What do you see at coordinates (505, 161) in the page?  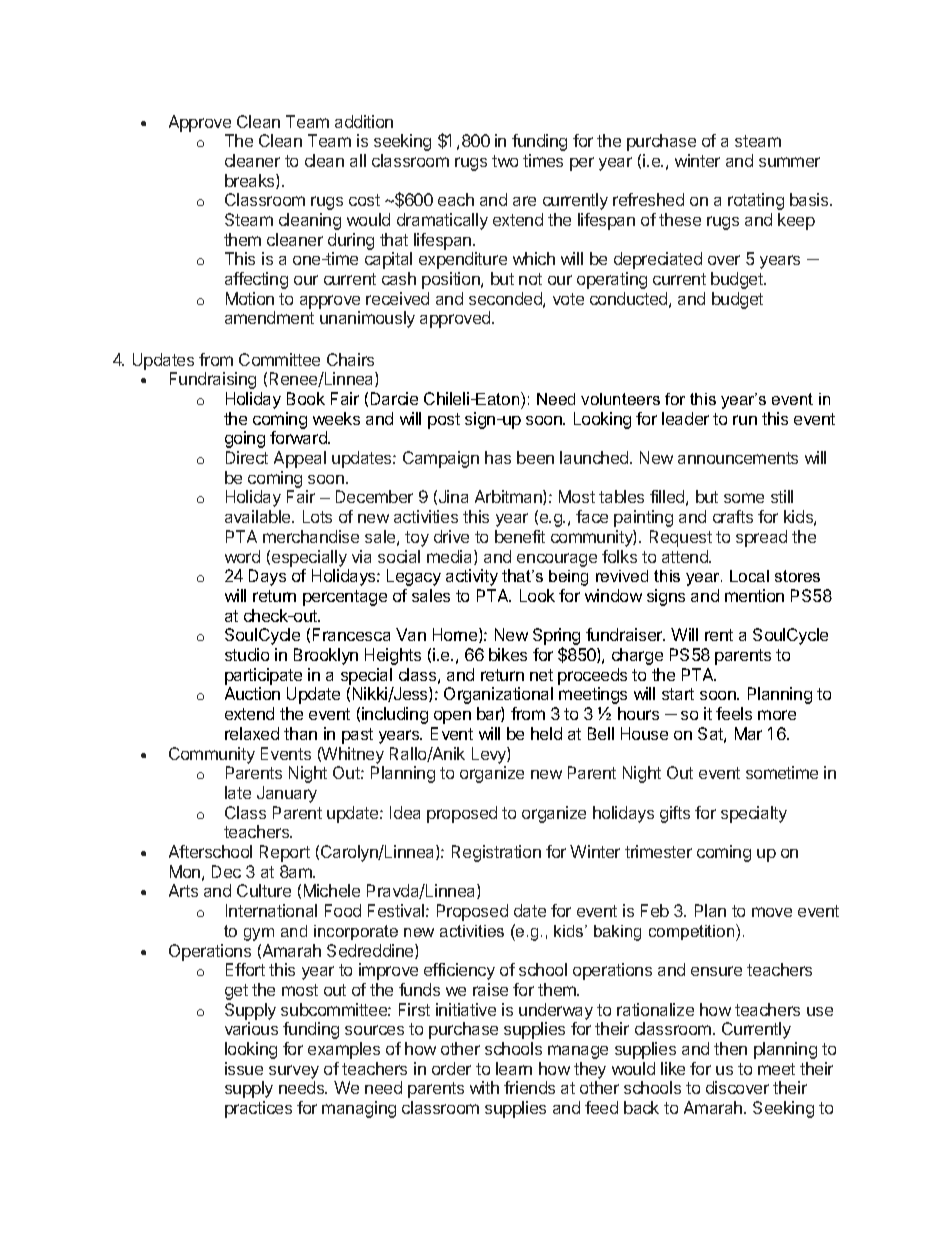 I see `two` at bounding box center [505, 161].
